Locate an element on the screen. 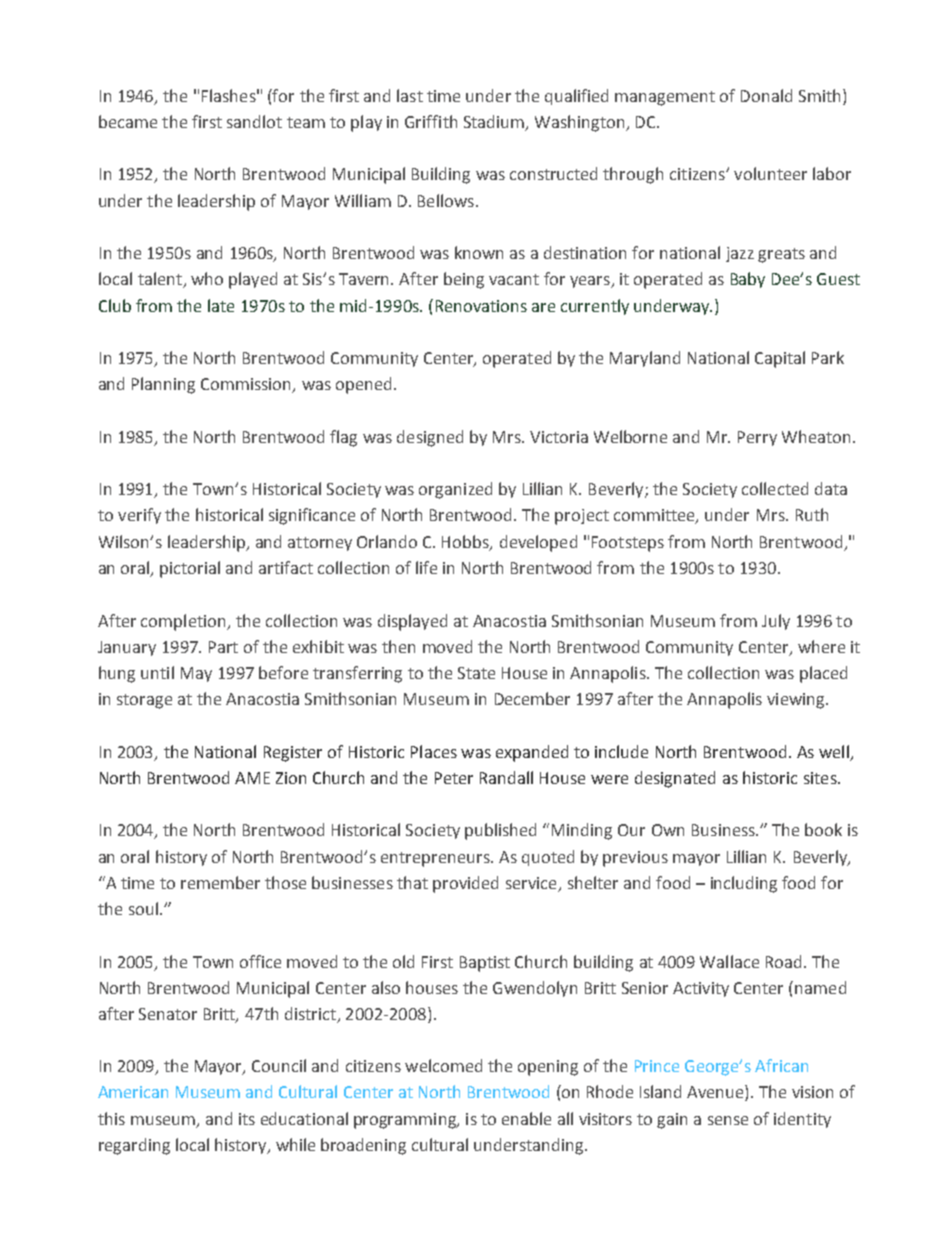 The image size is (952, 1233). Renovations is located at coordinates (481, 306).
